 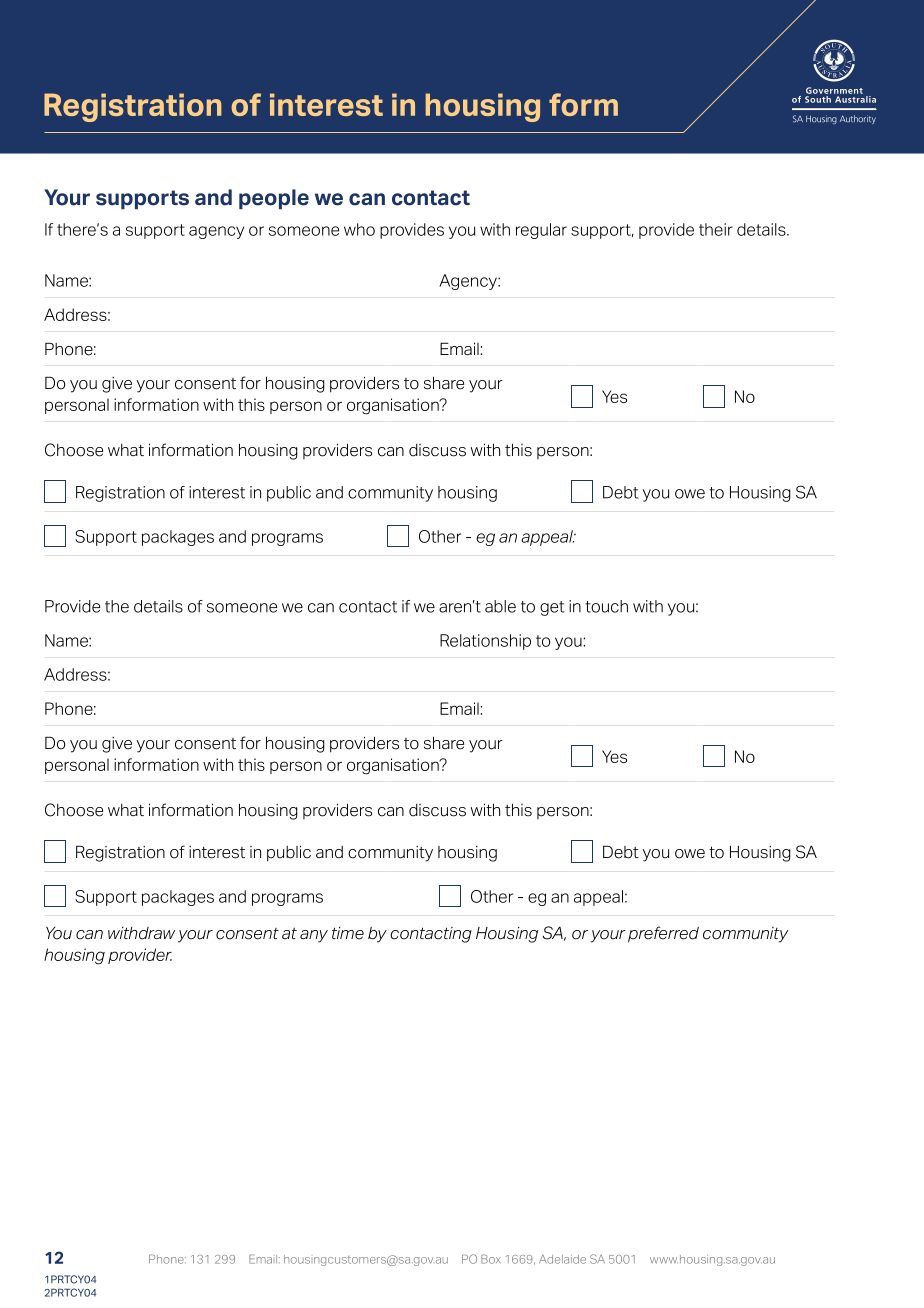 I want to click on who, so click(x=359, y=229).
